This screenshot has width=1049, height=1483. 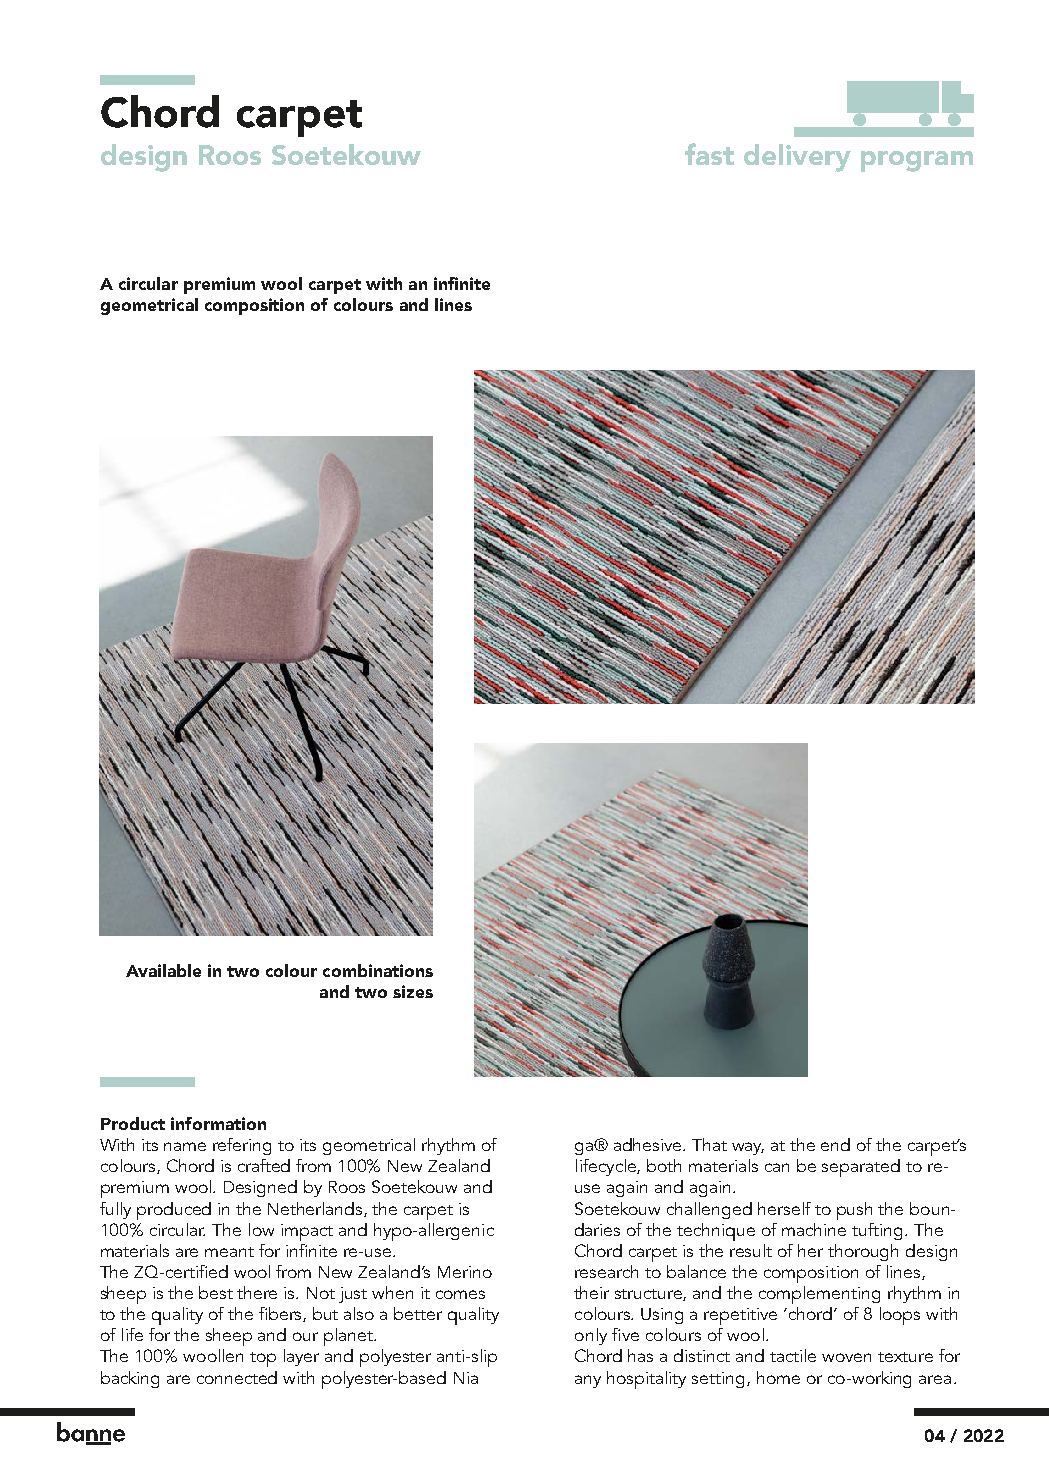 I want to click on adhesive, so click(x=649, y=1144).
